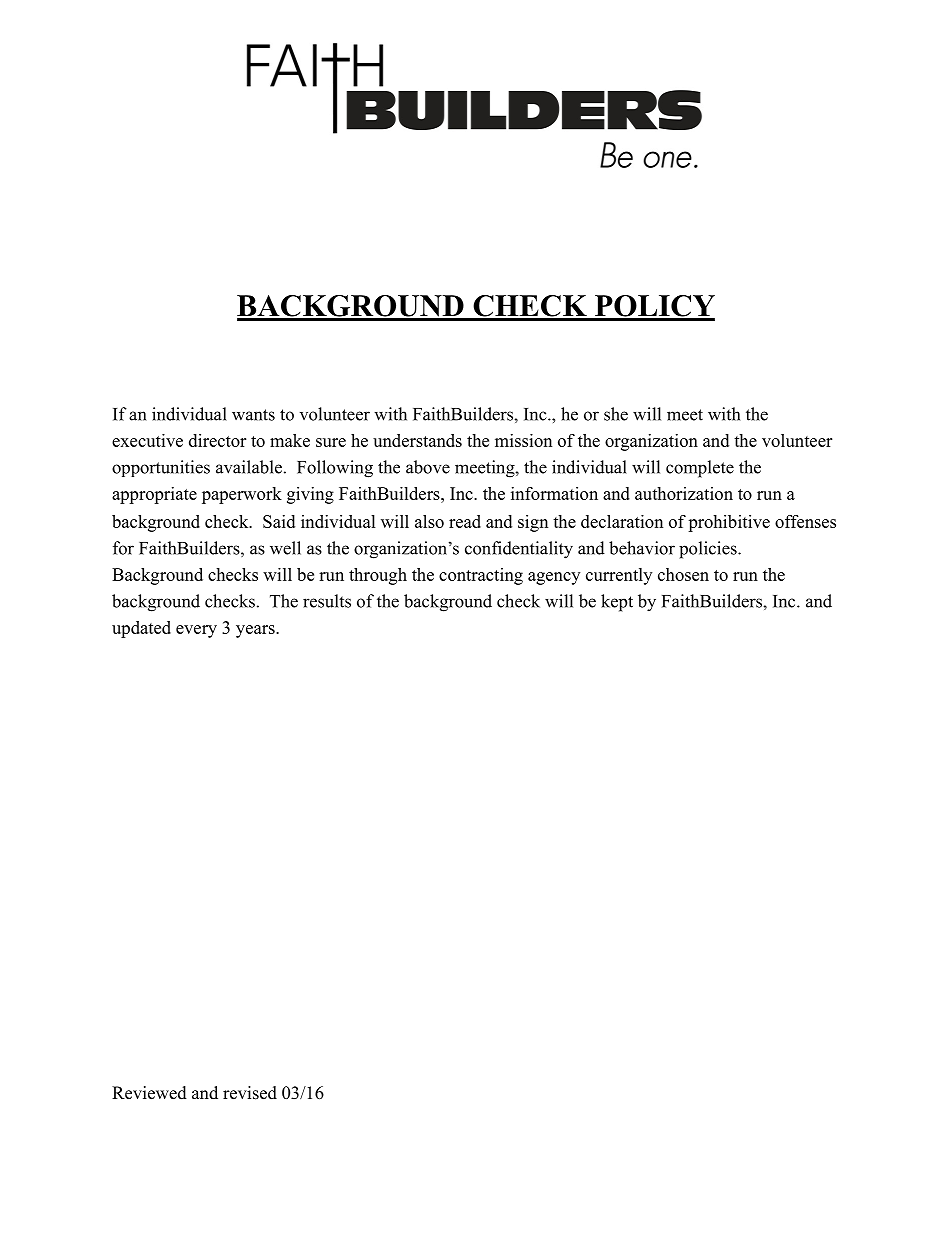  I want to click on every, so click(196, 631).
